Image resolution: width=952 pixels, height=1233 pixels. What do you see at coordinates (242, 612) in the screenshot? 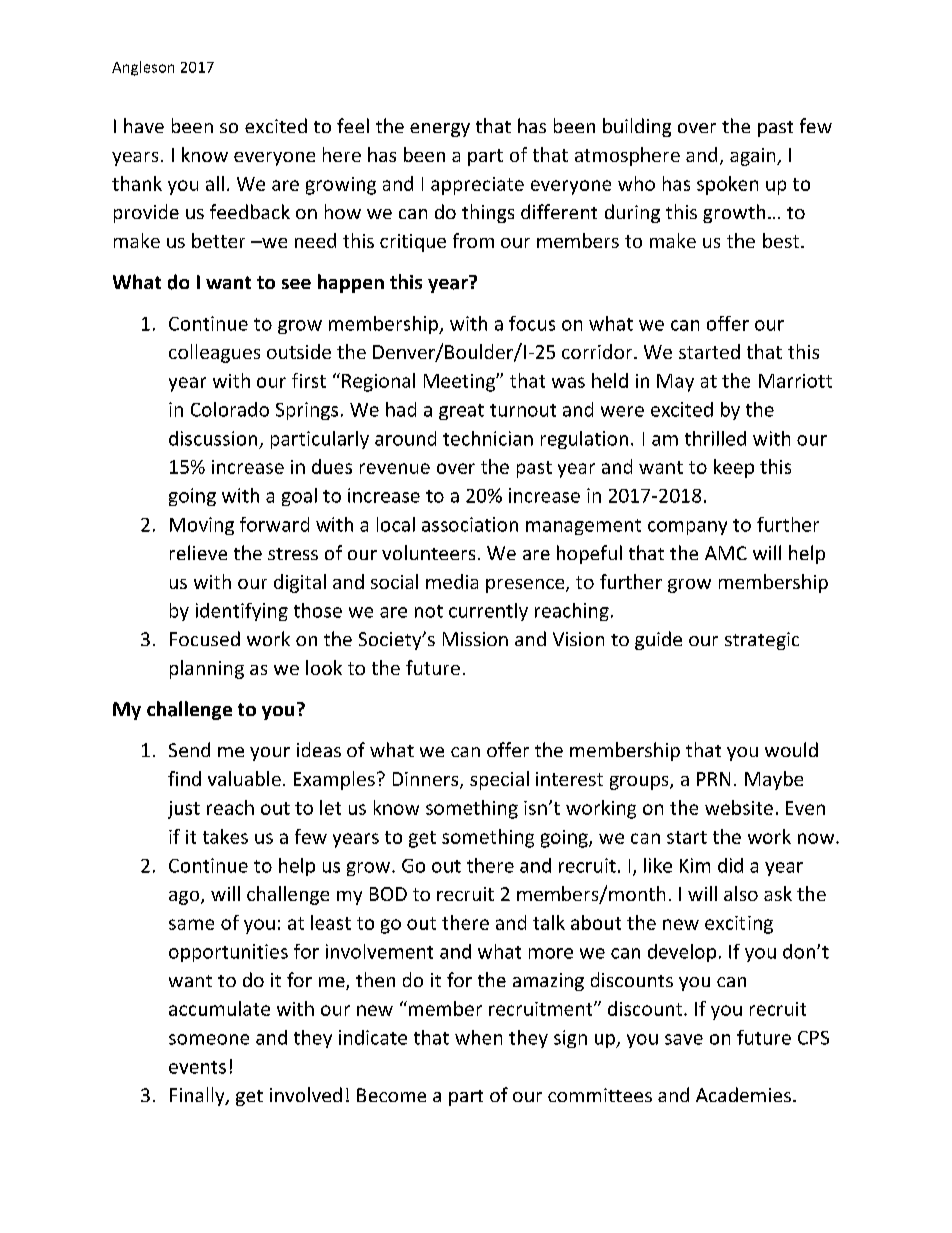
I see `identifying` at bounding box center [242, 612].
